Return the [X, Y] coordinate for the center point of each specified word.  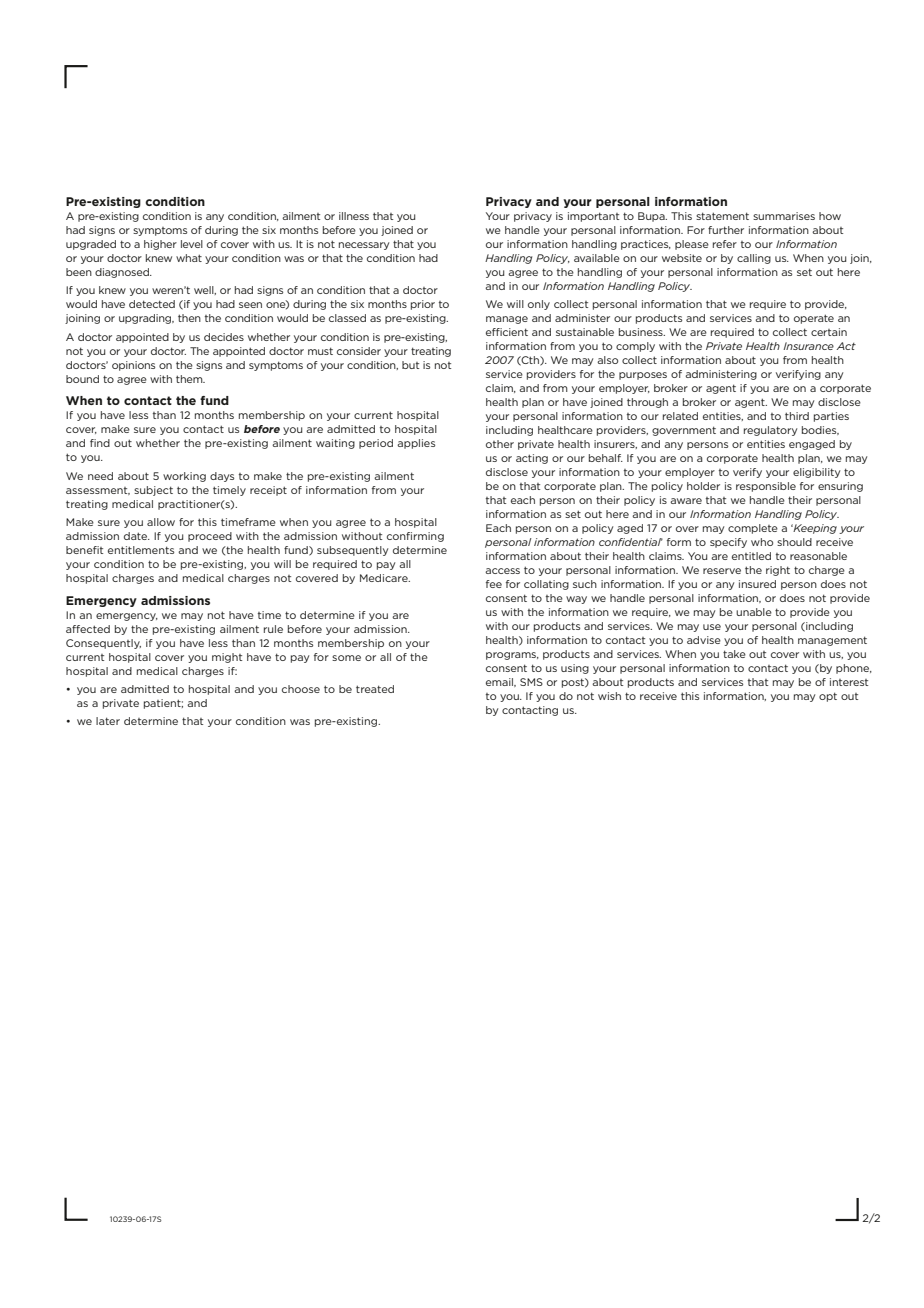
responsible [766, 487]
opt [828, 697]
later [108, 721]
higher [160, 245]
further [726, 230]
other [500, 444]
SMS [531, 682]
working [184, 477]
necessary [364, 246]
